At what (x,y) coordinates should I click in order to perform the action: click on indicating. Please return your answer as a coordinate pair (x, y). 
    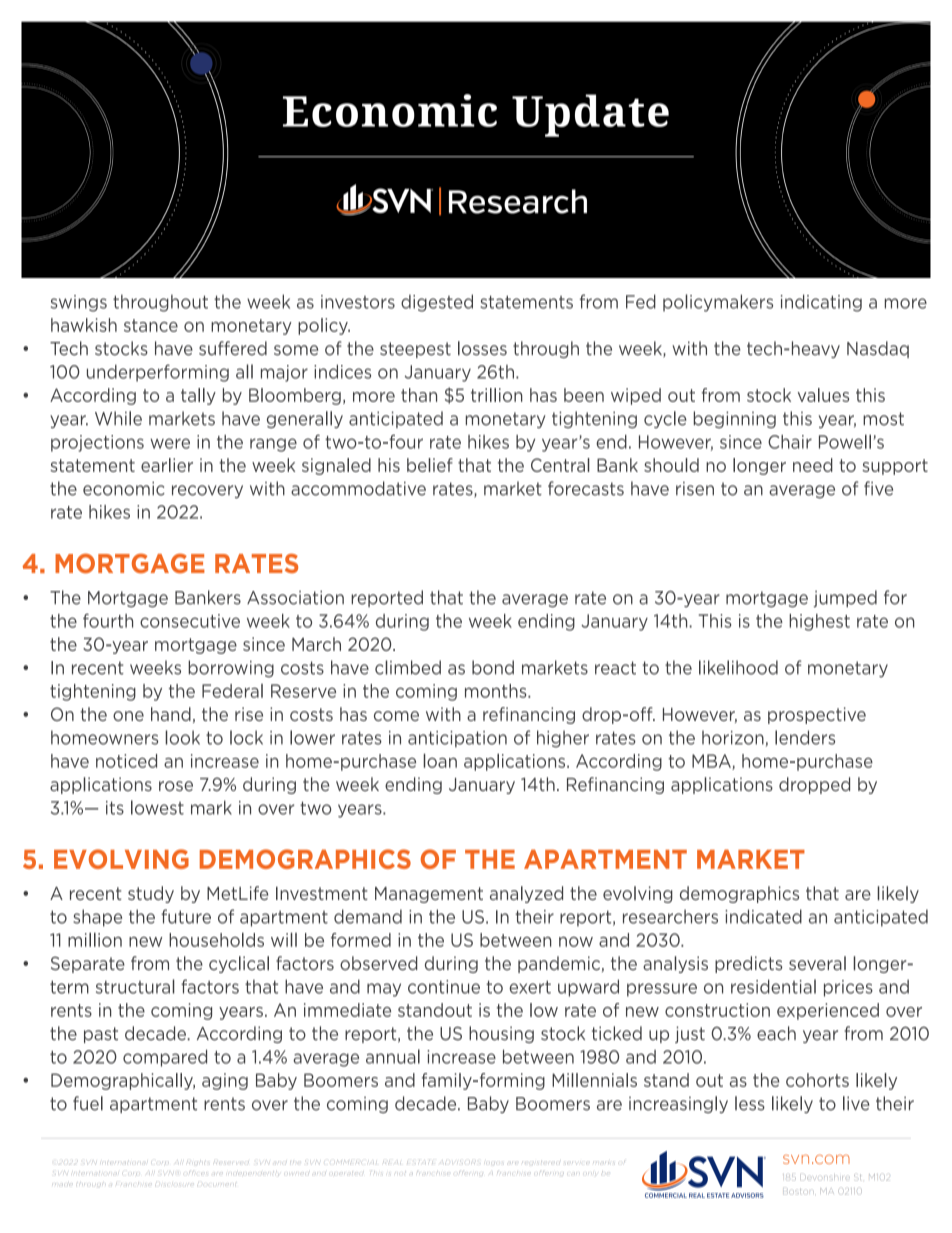
    Looking at the image, I should click on (821, 303).
